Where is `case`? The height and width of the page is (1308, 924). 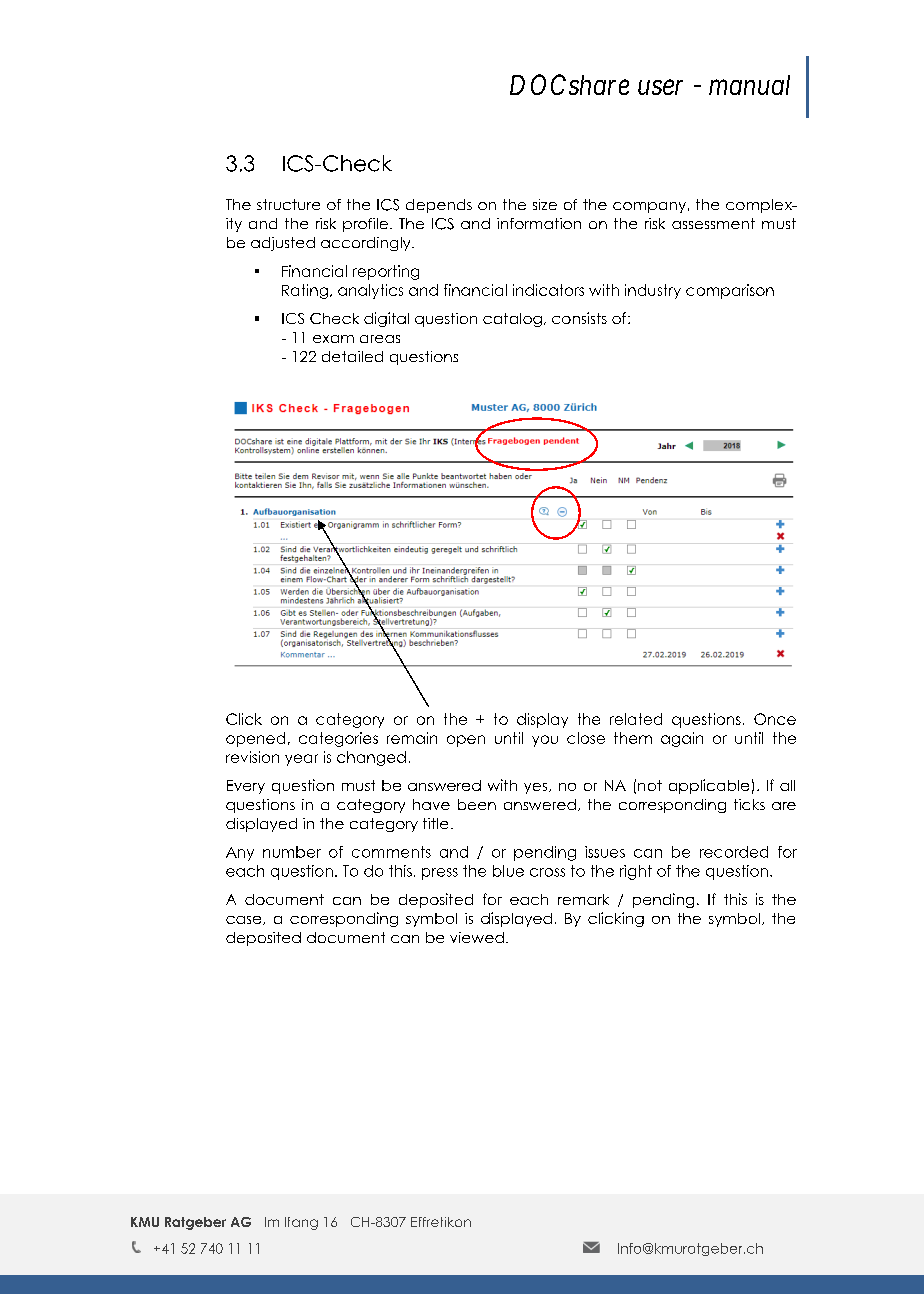
case is located at coordinates (245, 920).
